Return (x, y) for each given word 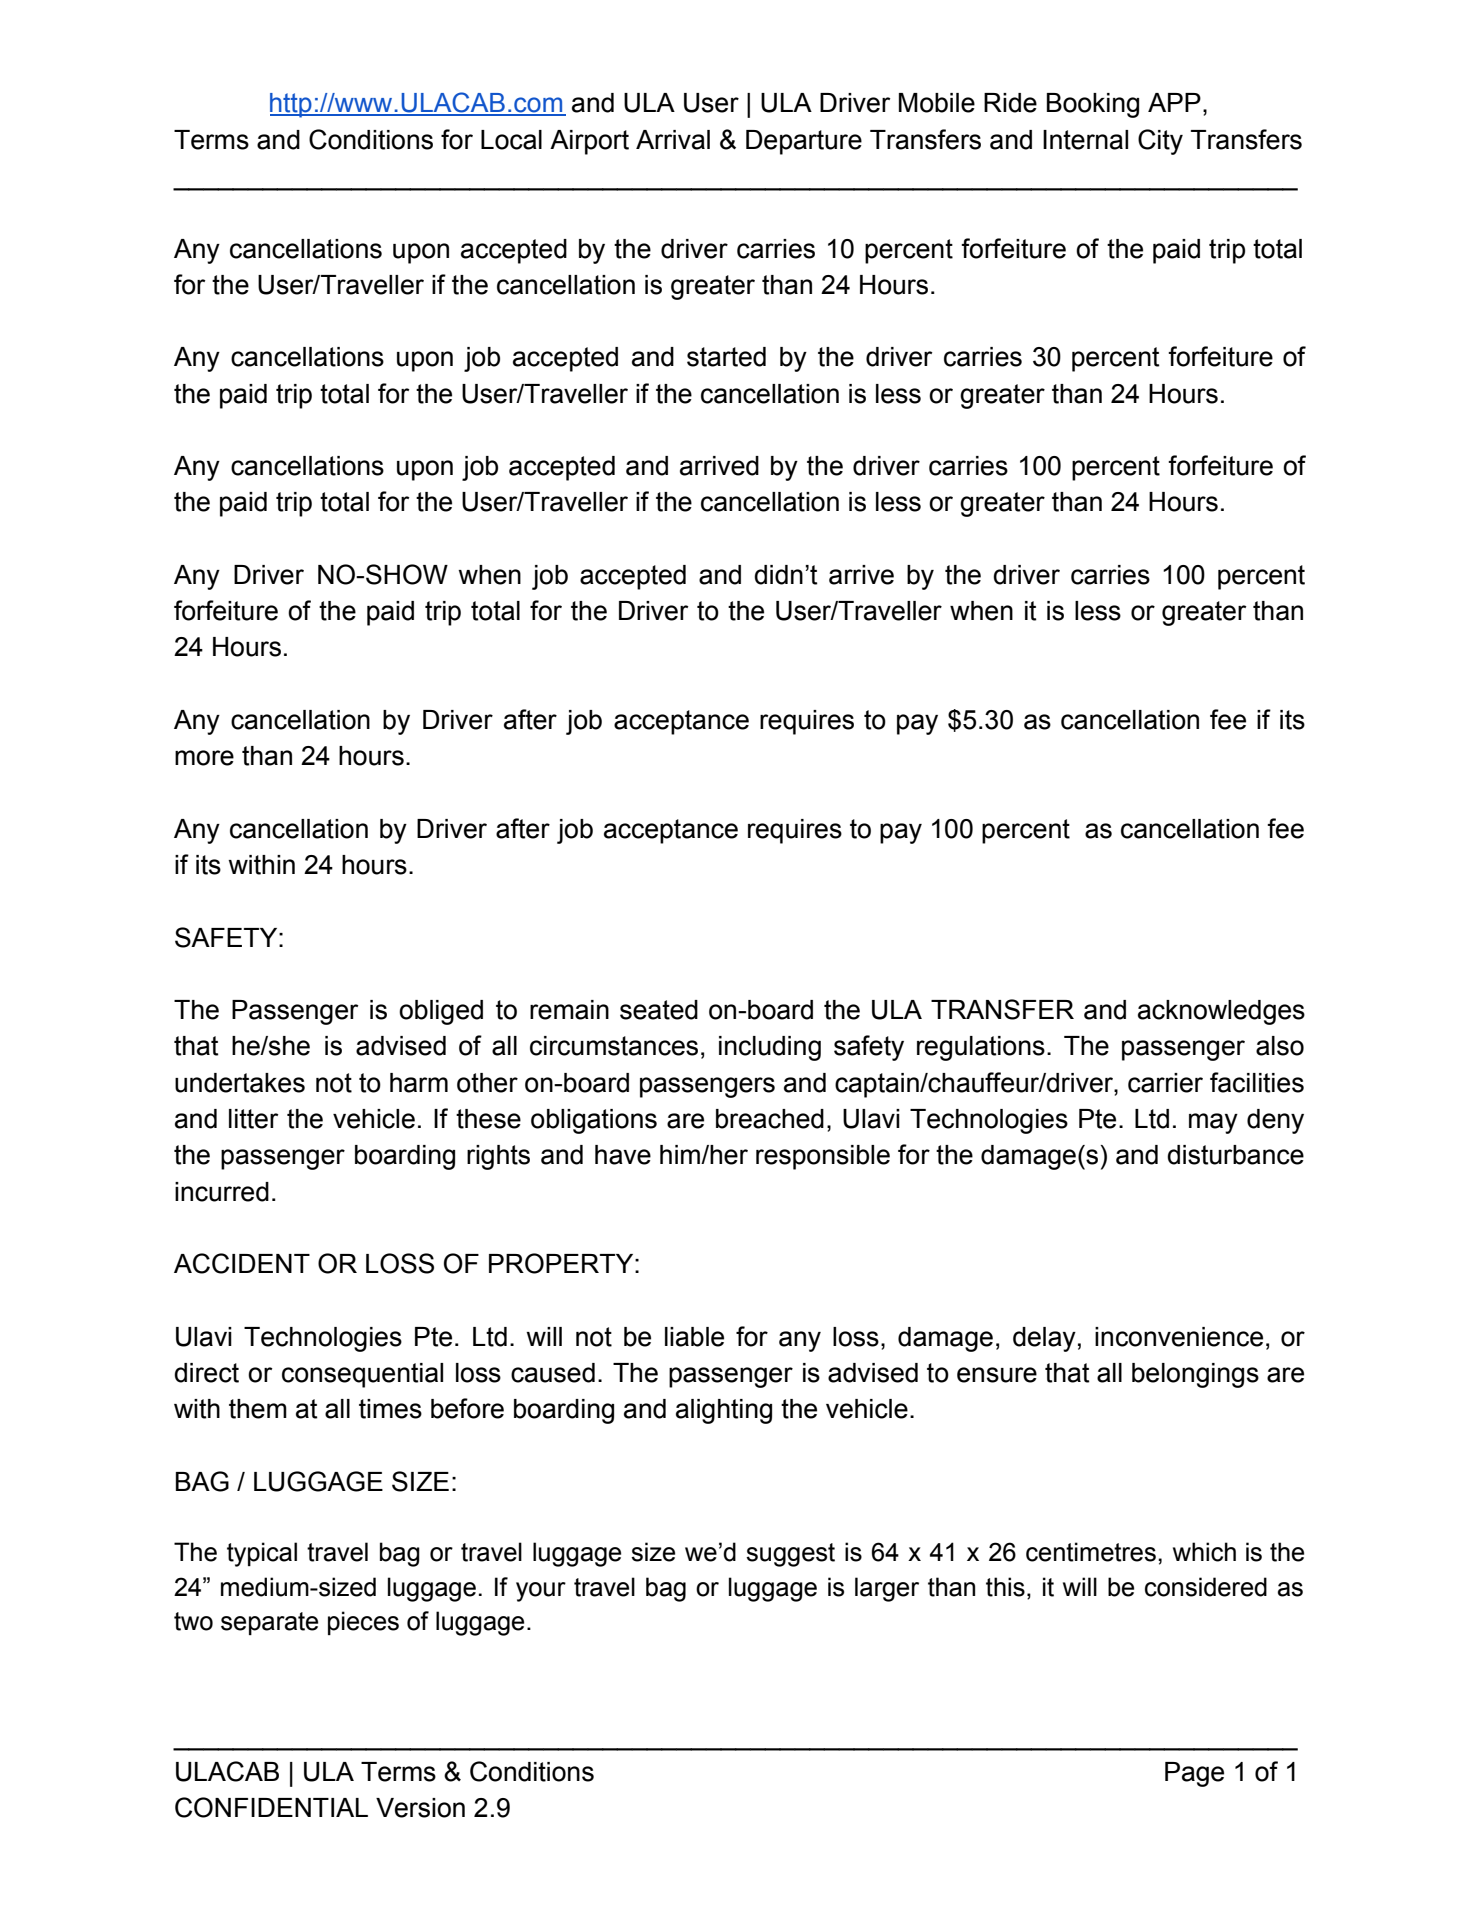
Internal (1085, 140)
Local (511, 140)
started (726, 357)
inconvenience (1179, 1337)
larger (887, 1589)
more (204, 758)
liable (694, 1337)
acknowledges (1221, 1012)
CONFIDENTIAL (271, 1807)
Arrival (673, 140)
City (1160, 142)
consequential (362, 1375)
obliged (441, 1012)
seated (659, 1010)
